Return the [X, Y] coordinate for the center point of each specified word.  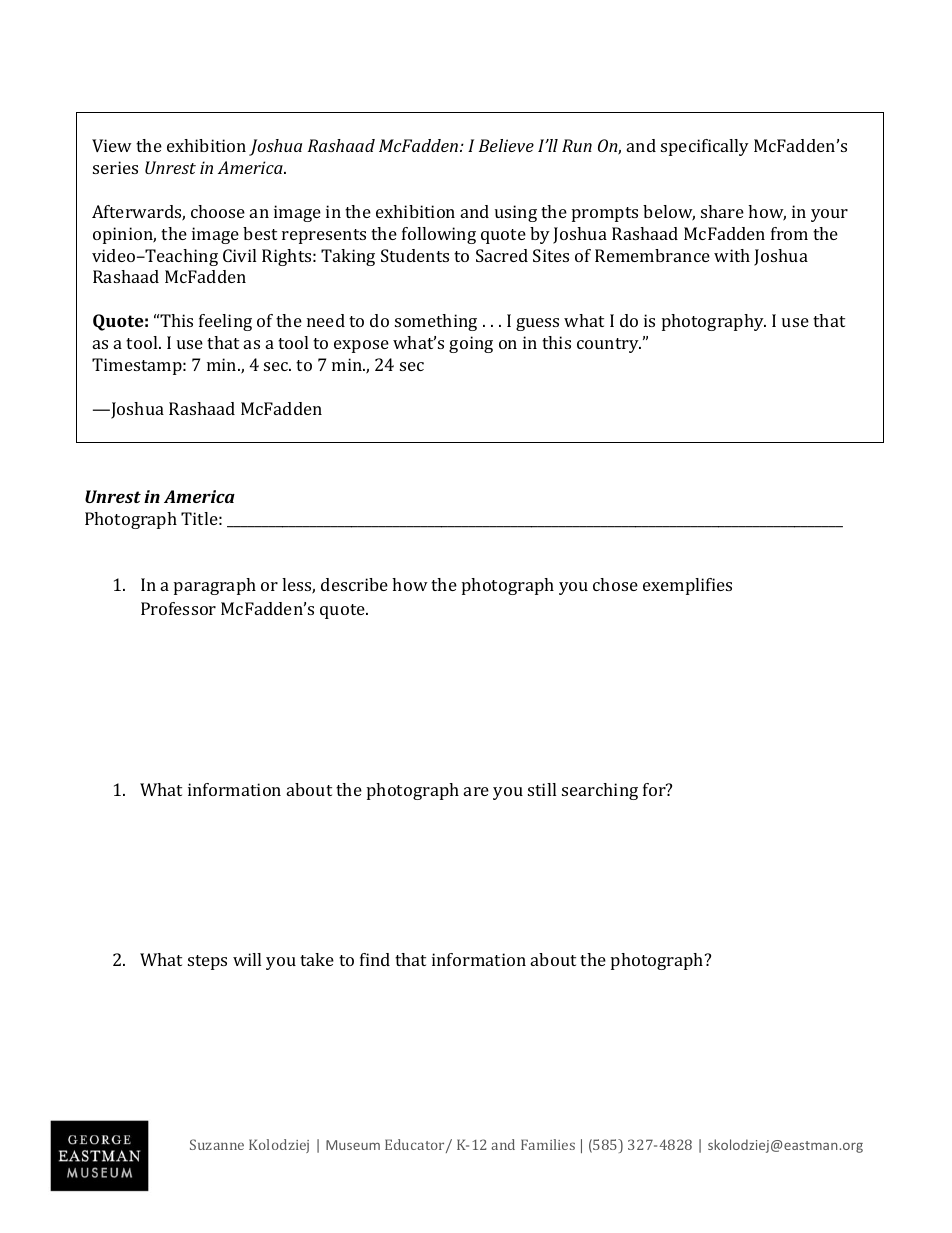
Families [548, 1144]
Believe [506, 145]
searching [600, 791]
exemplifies [687, 586]
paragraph [215, 586]
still [542, 789]
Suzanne [217, 1144]
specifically [705, 147]
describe [354, 584]
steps [207, 962]
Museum [353, 1145]
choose [218, 211]
